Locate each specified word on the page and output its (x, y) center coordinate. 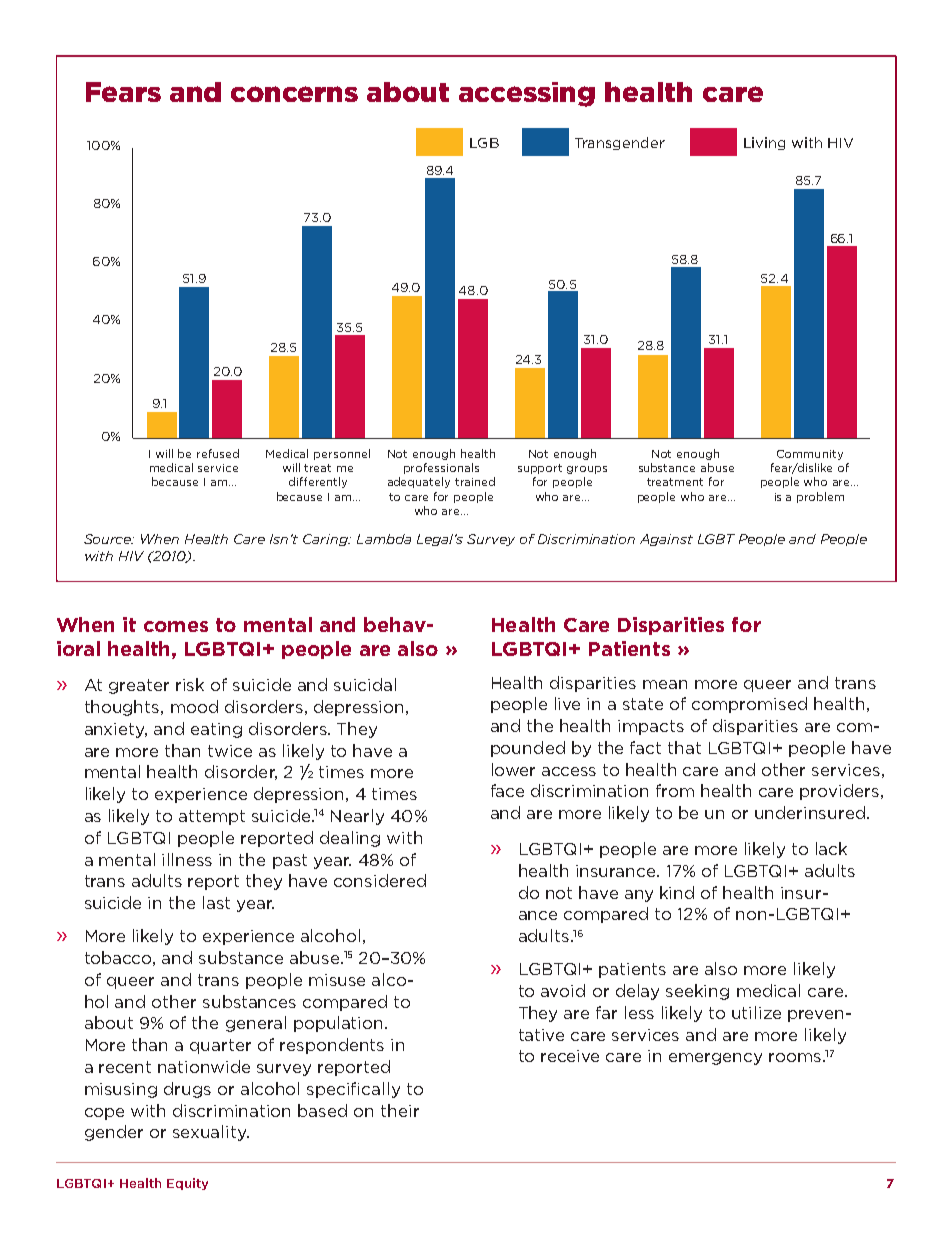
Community (810, 455)
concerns (294, 94)
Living (764, 143)
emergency (715, 1059)
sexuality (211, 1133)
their (400, 1110)
